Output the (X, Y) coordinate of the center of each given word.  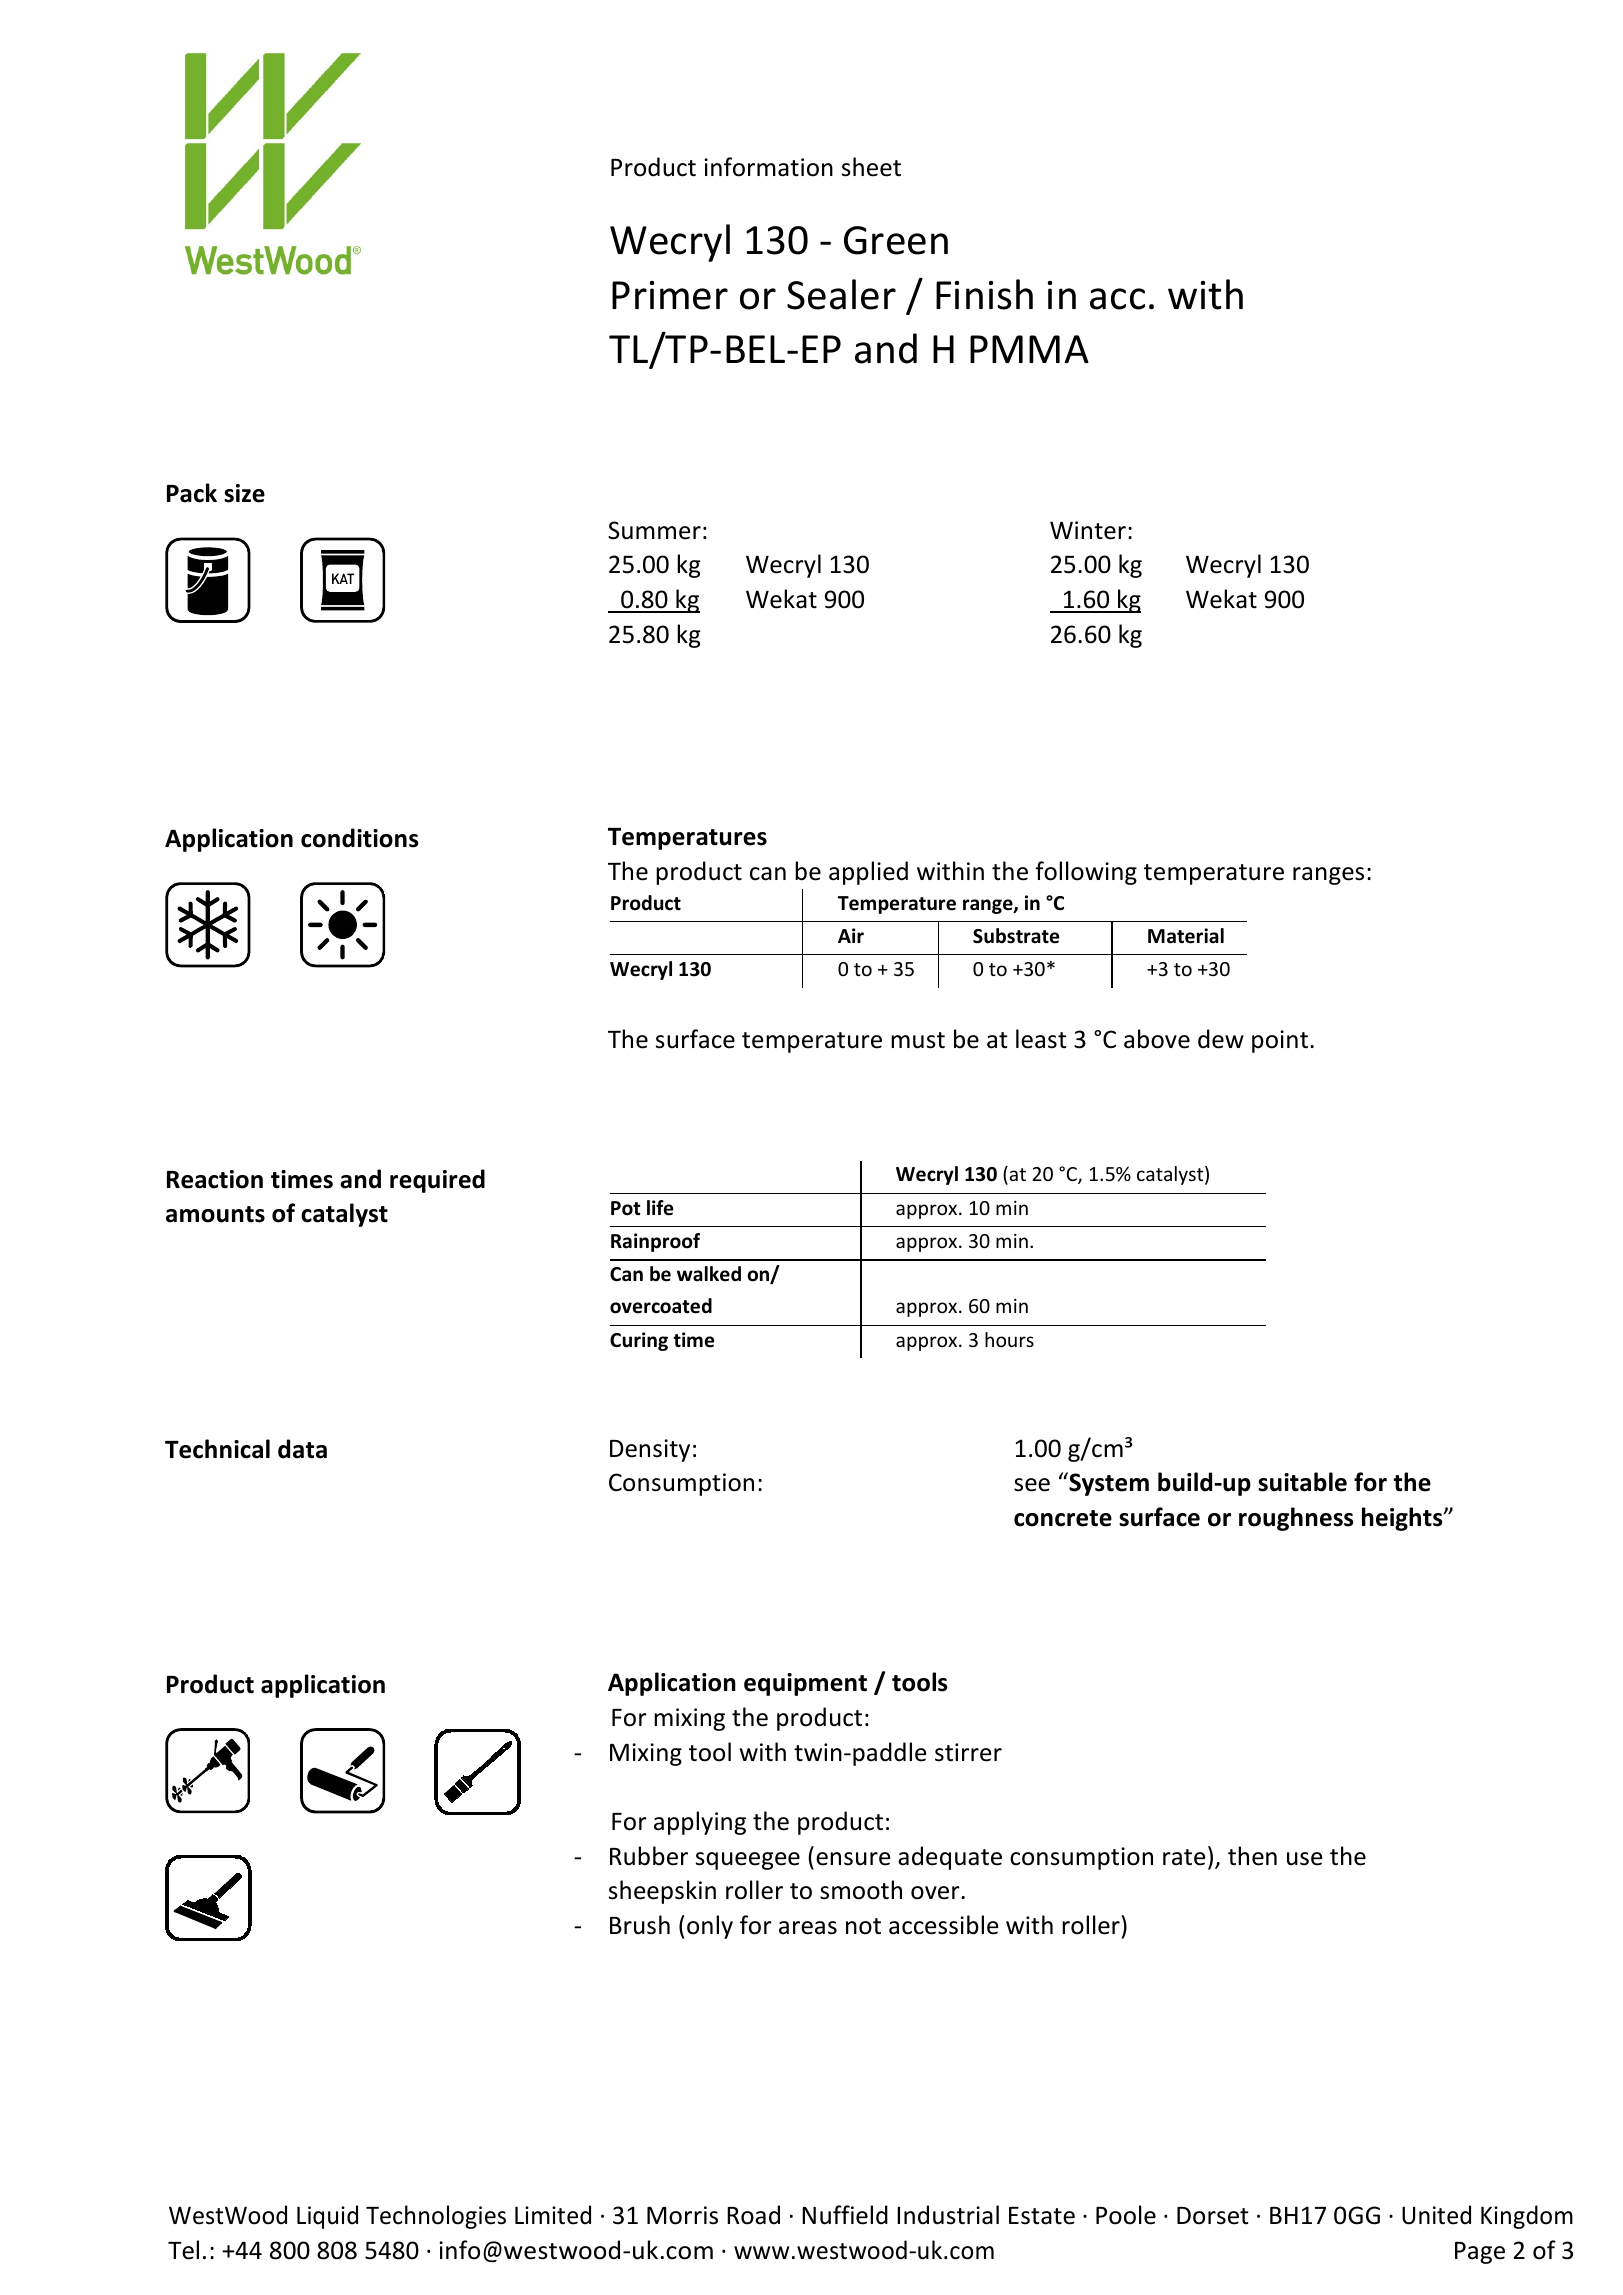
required (437, 1181)
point (1280, 1041)
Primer (670, 295)
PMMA (1029, 349)
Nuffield (845, 2215)
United (1436, 2215)
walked (709, 1274)
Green (896, 240)
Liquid (327, 2217)
